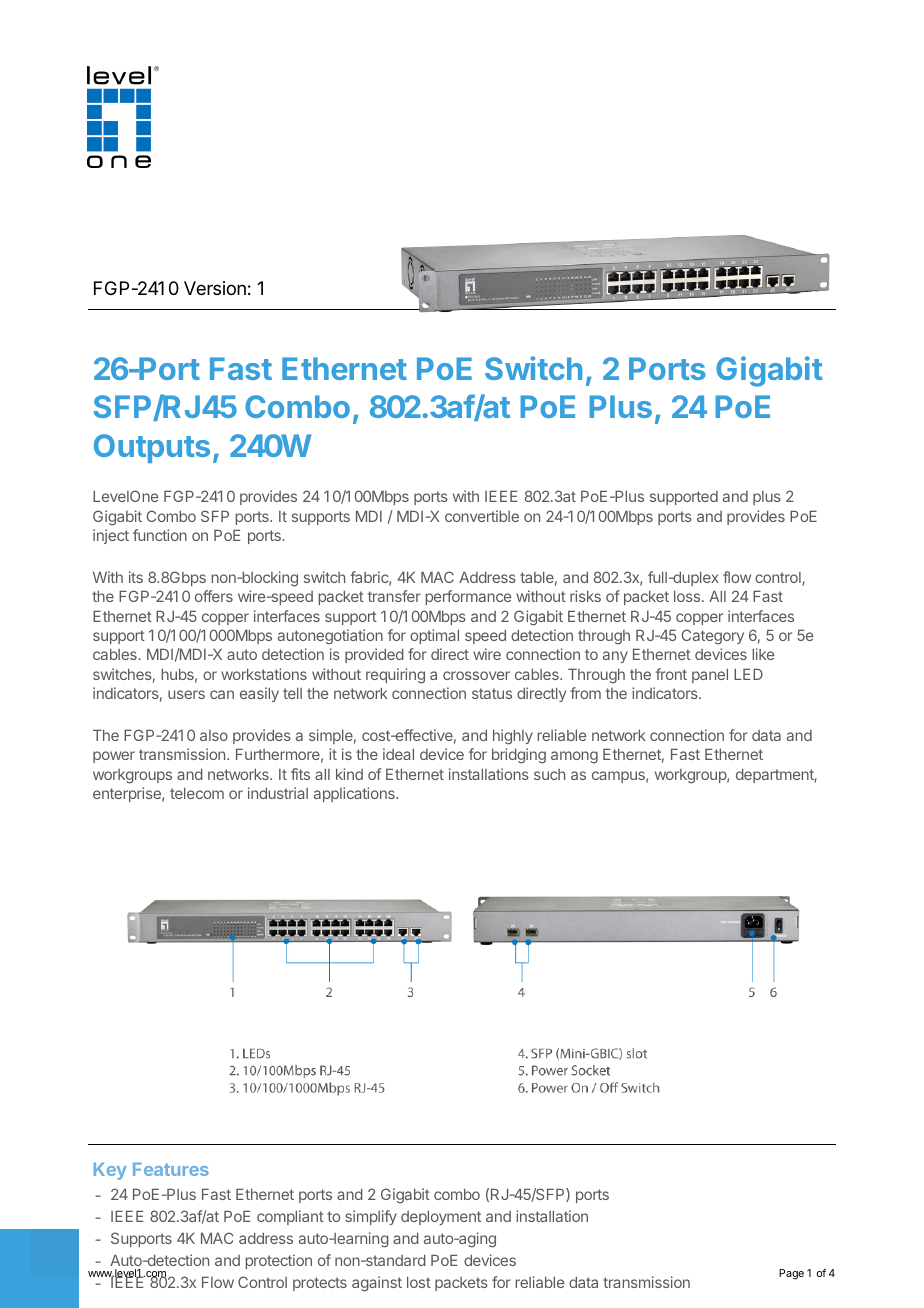 The image size is (924, 1308). What do you see at coordinates (434, 636) in the image?
I see `optimal` at bounding box center [434, 636].
